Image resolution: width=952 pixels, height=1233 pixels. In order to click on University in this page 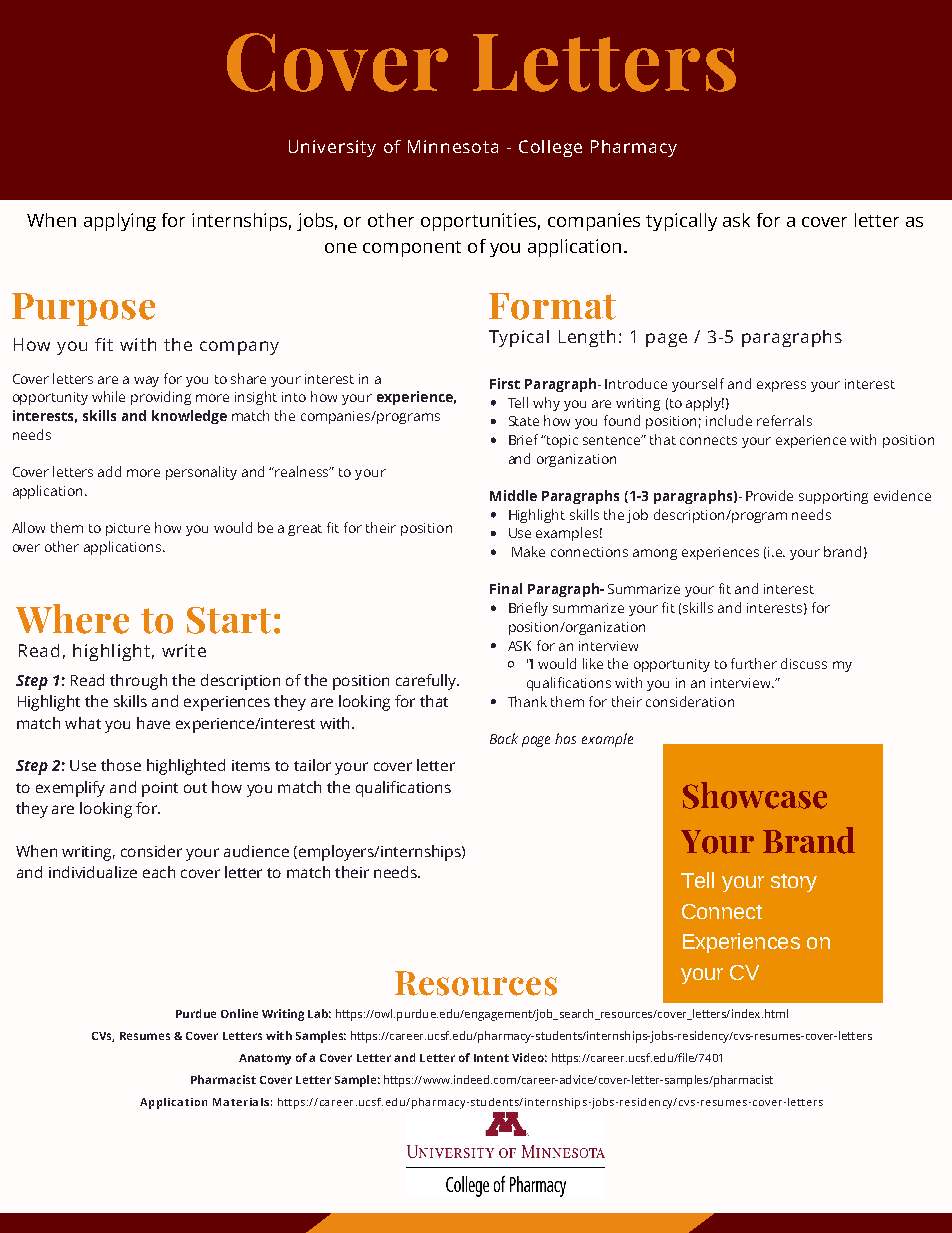, I will do `click(332, 148)`.
